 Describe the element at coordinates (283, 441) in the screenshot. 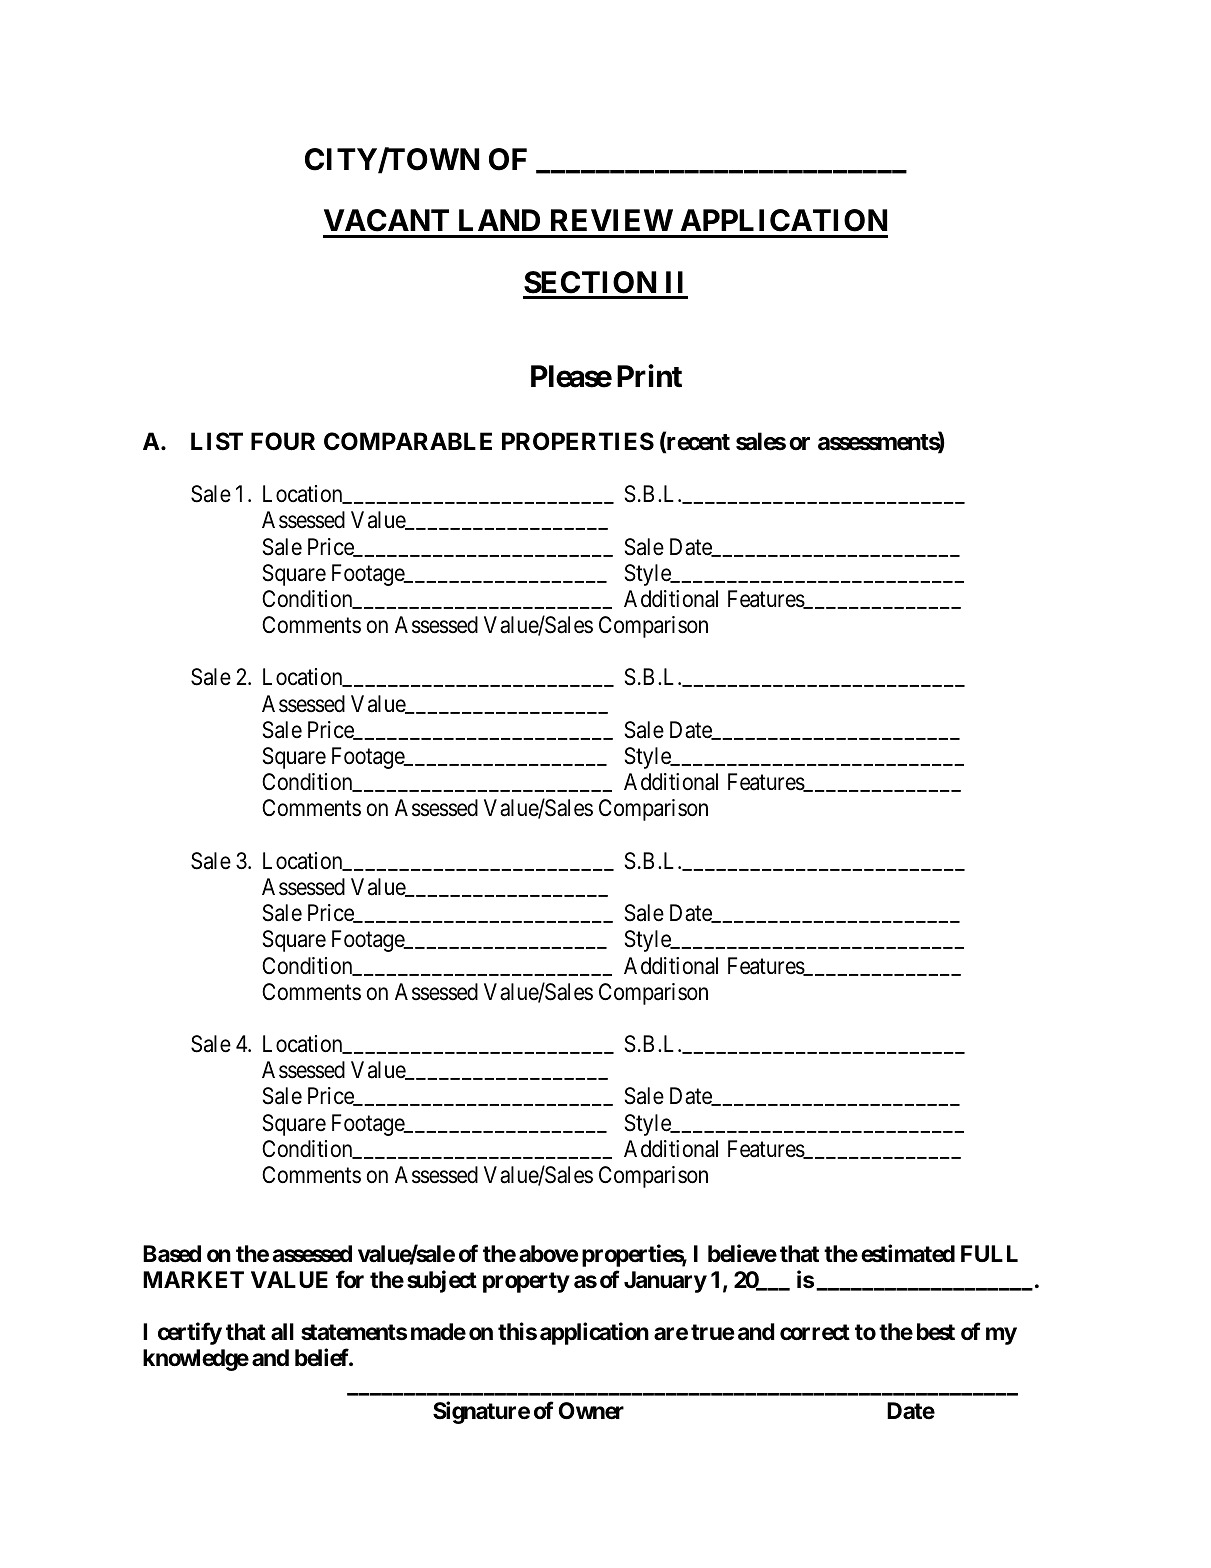

I see `FOUR` at that location.
